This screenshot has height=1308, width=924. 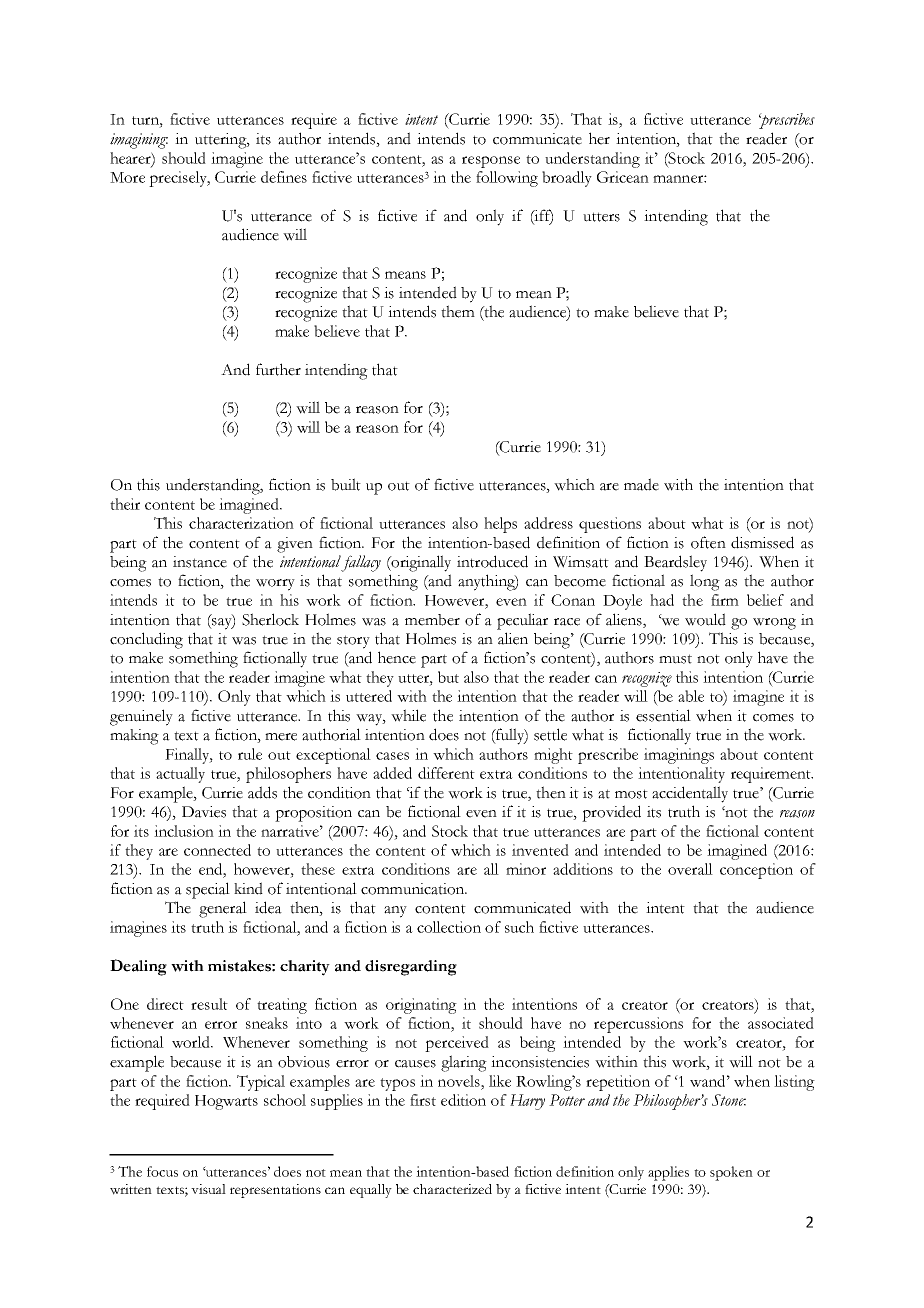 I want to click on able, so click(x=691, y=696).
